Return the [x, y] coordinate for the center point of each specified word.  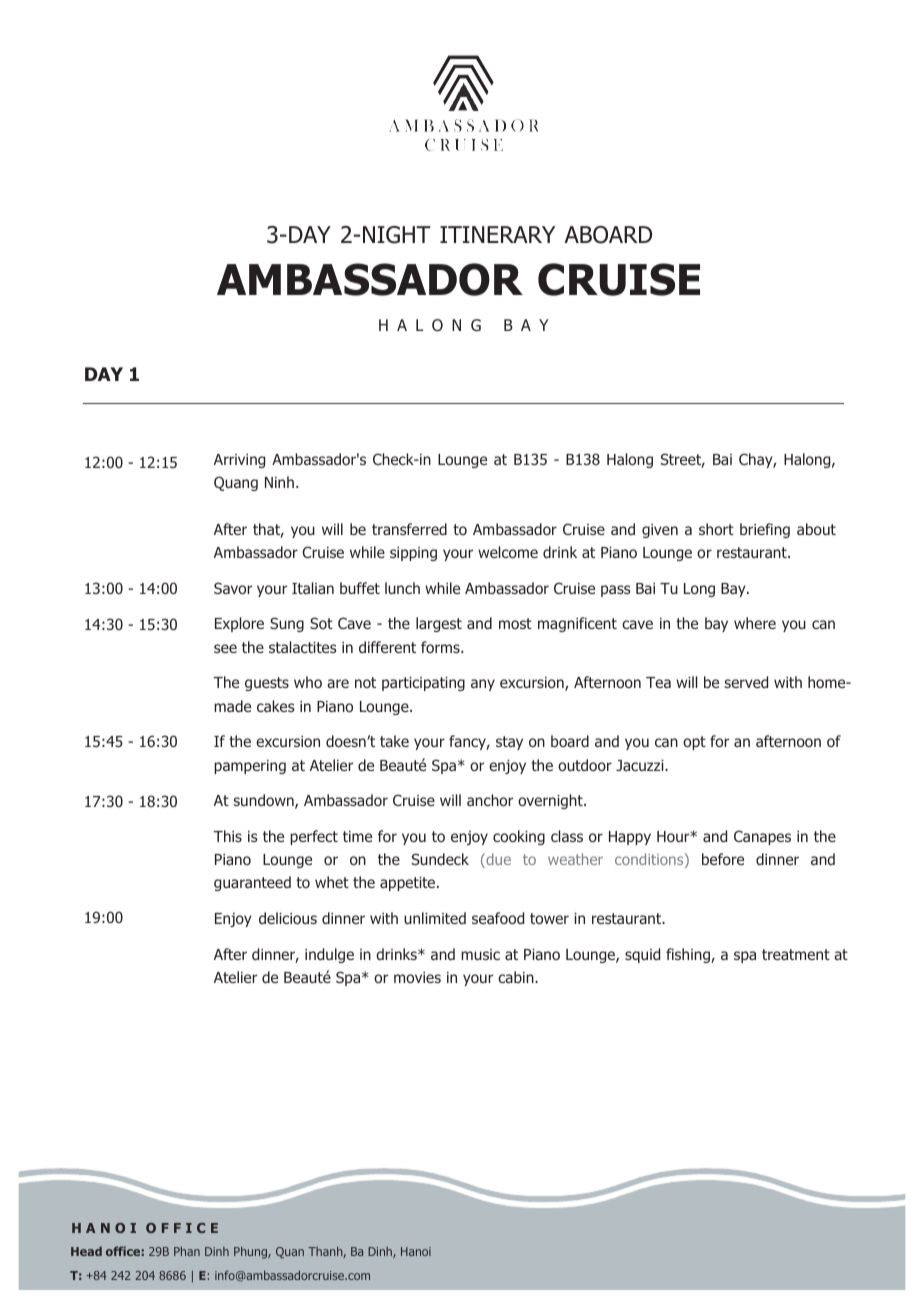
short [716, 529]
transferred [409, 529]
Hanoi [416, 1251]
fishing [689, 955]
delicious [288, 918]
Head [86, 1251]
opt [694, 743]
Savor [233, 588]
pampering [250, 767]
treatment [796, 954]
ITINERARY [497, 234]
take [394, 741]
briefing [765, 530]
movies [417, 977]
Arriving [239, 461]
